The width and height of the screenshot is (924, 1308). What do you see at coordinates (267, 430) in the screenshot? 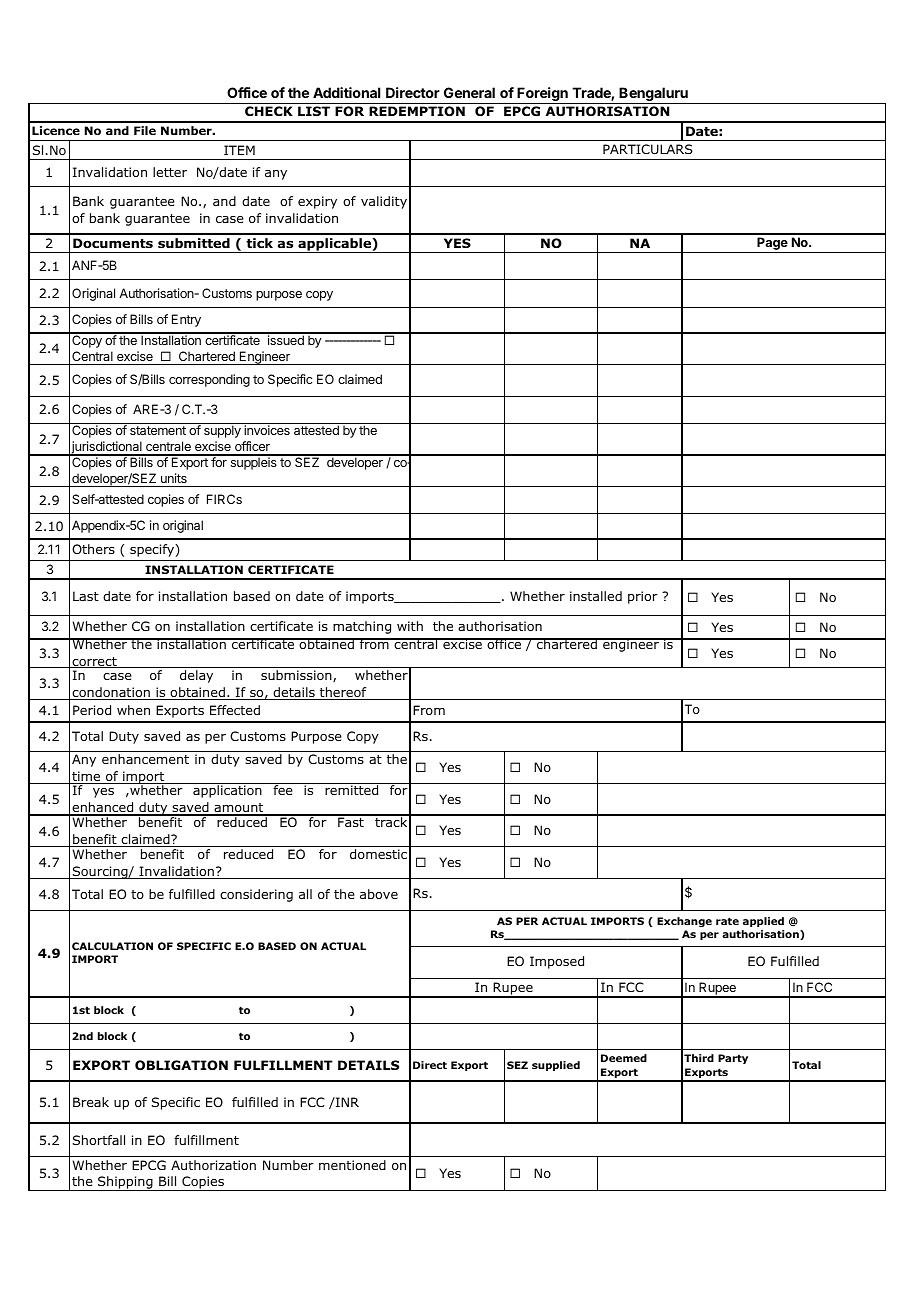
I see `invoices` at bounding box center [267, 430].
